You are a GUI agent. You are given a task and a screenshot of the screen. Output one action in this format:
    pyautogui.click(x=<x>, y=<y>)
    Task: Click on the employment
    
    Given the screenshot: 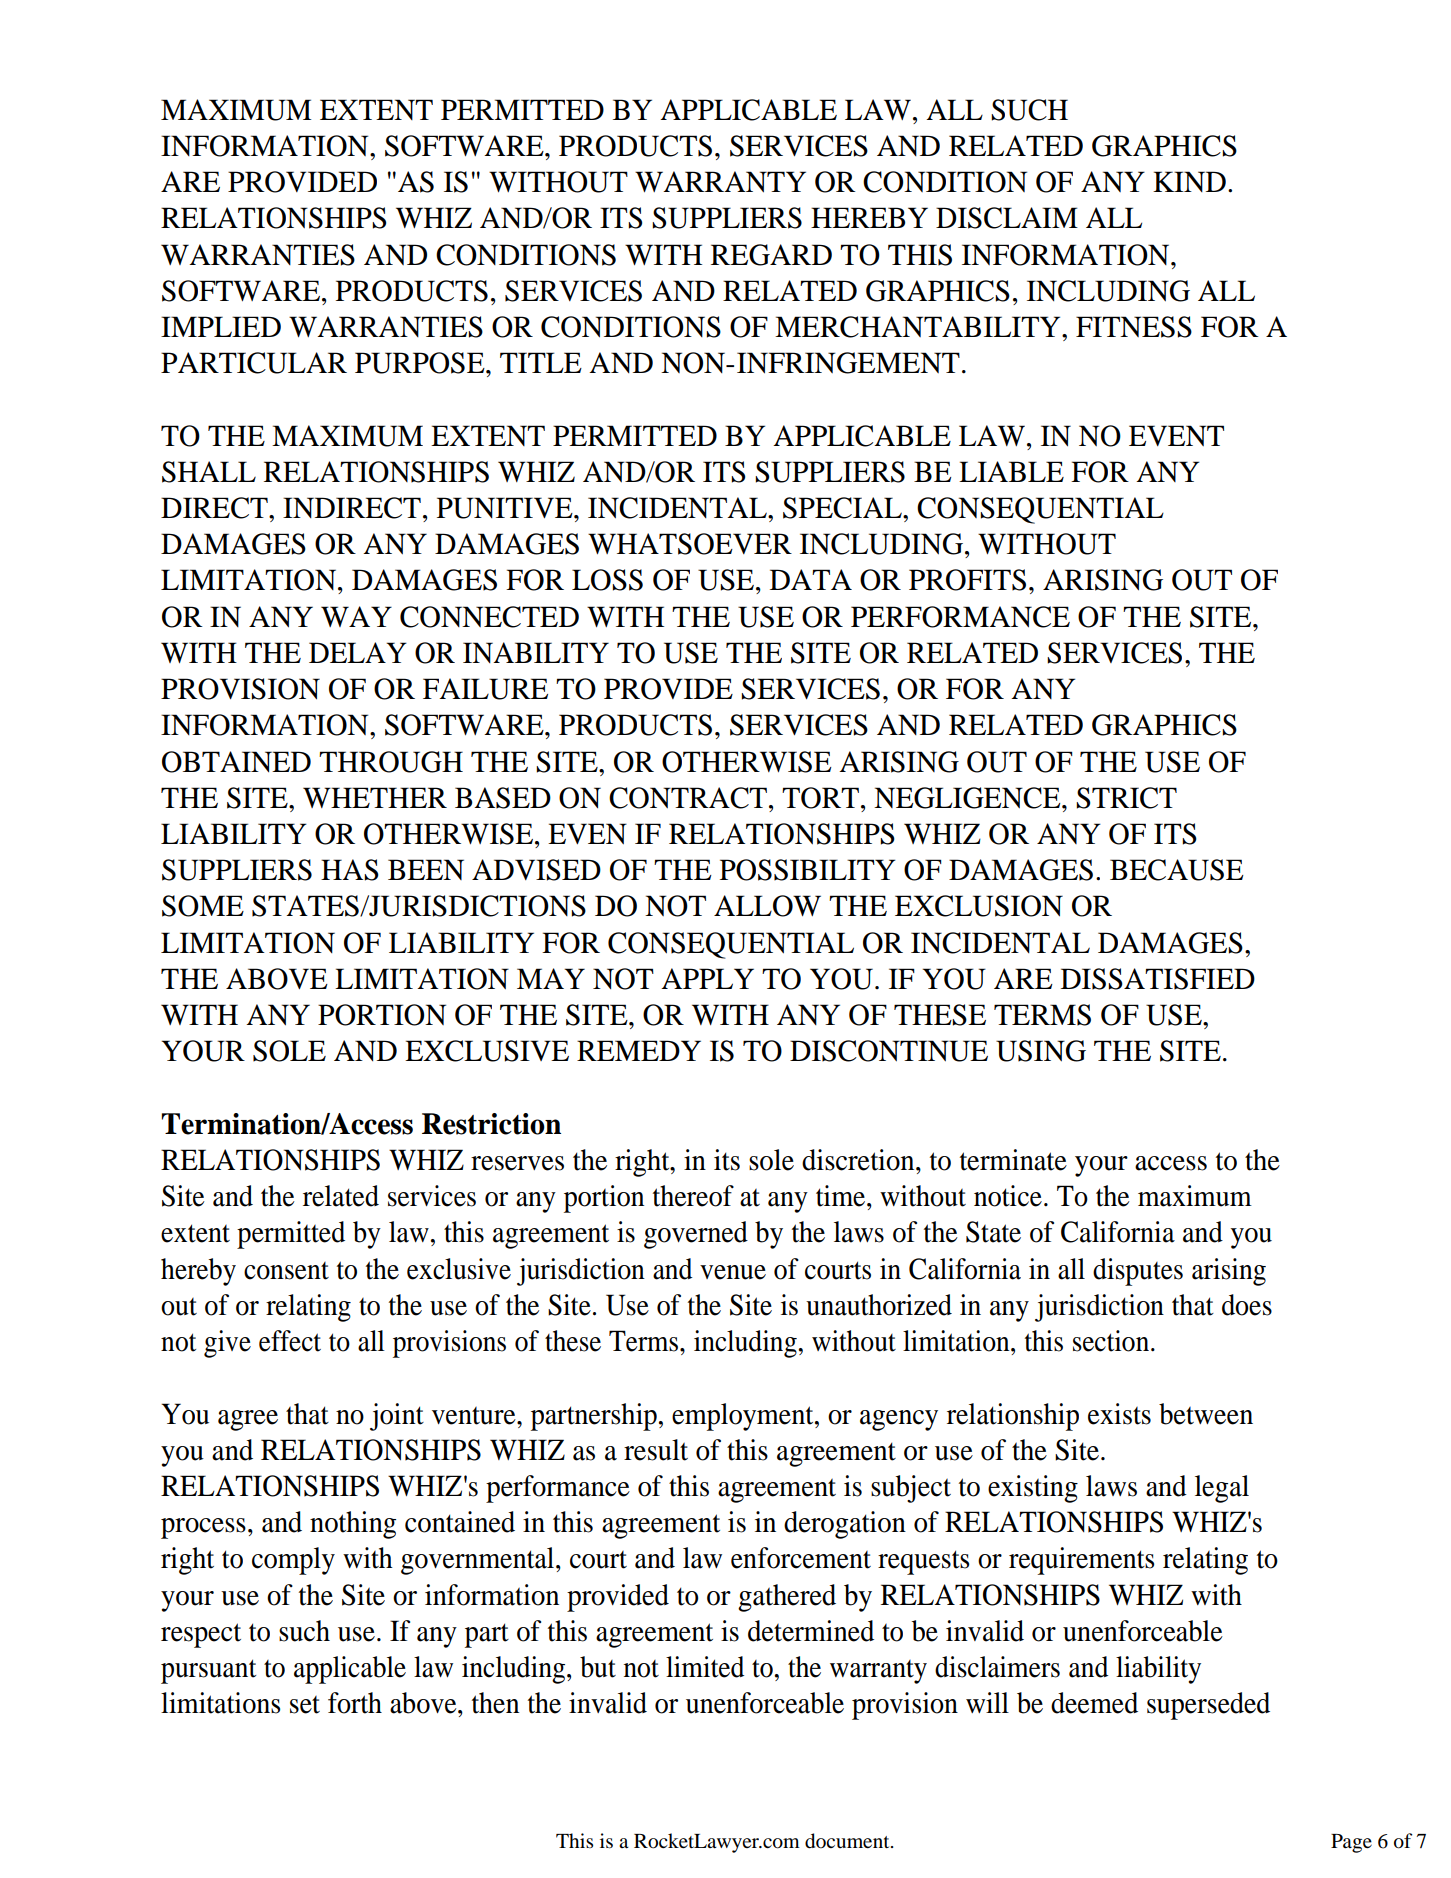 What is the action you would take?
    pyautogui.click(x=744, y=1417)
